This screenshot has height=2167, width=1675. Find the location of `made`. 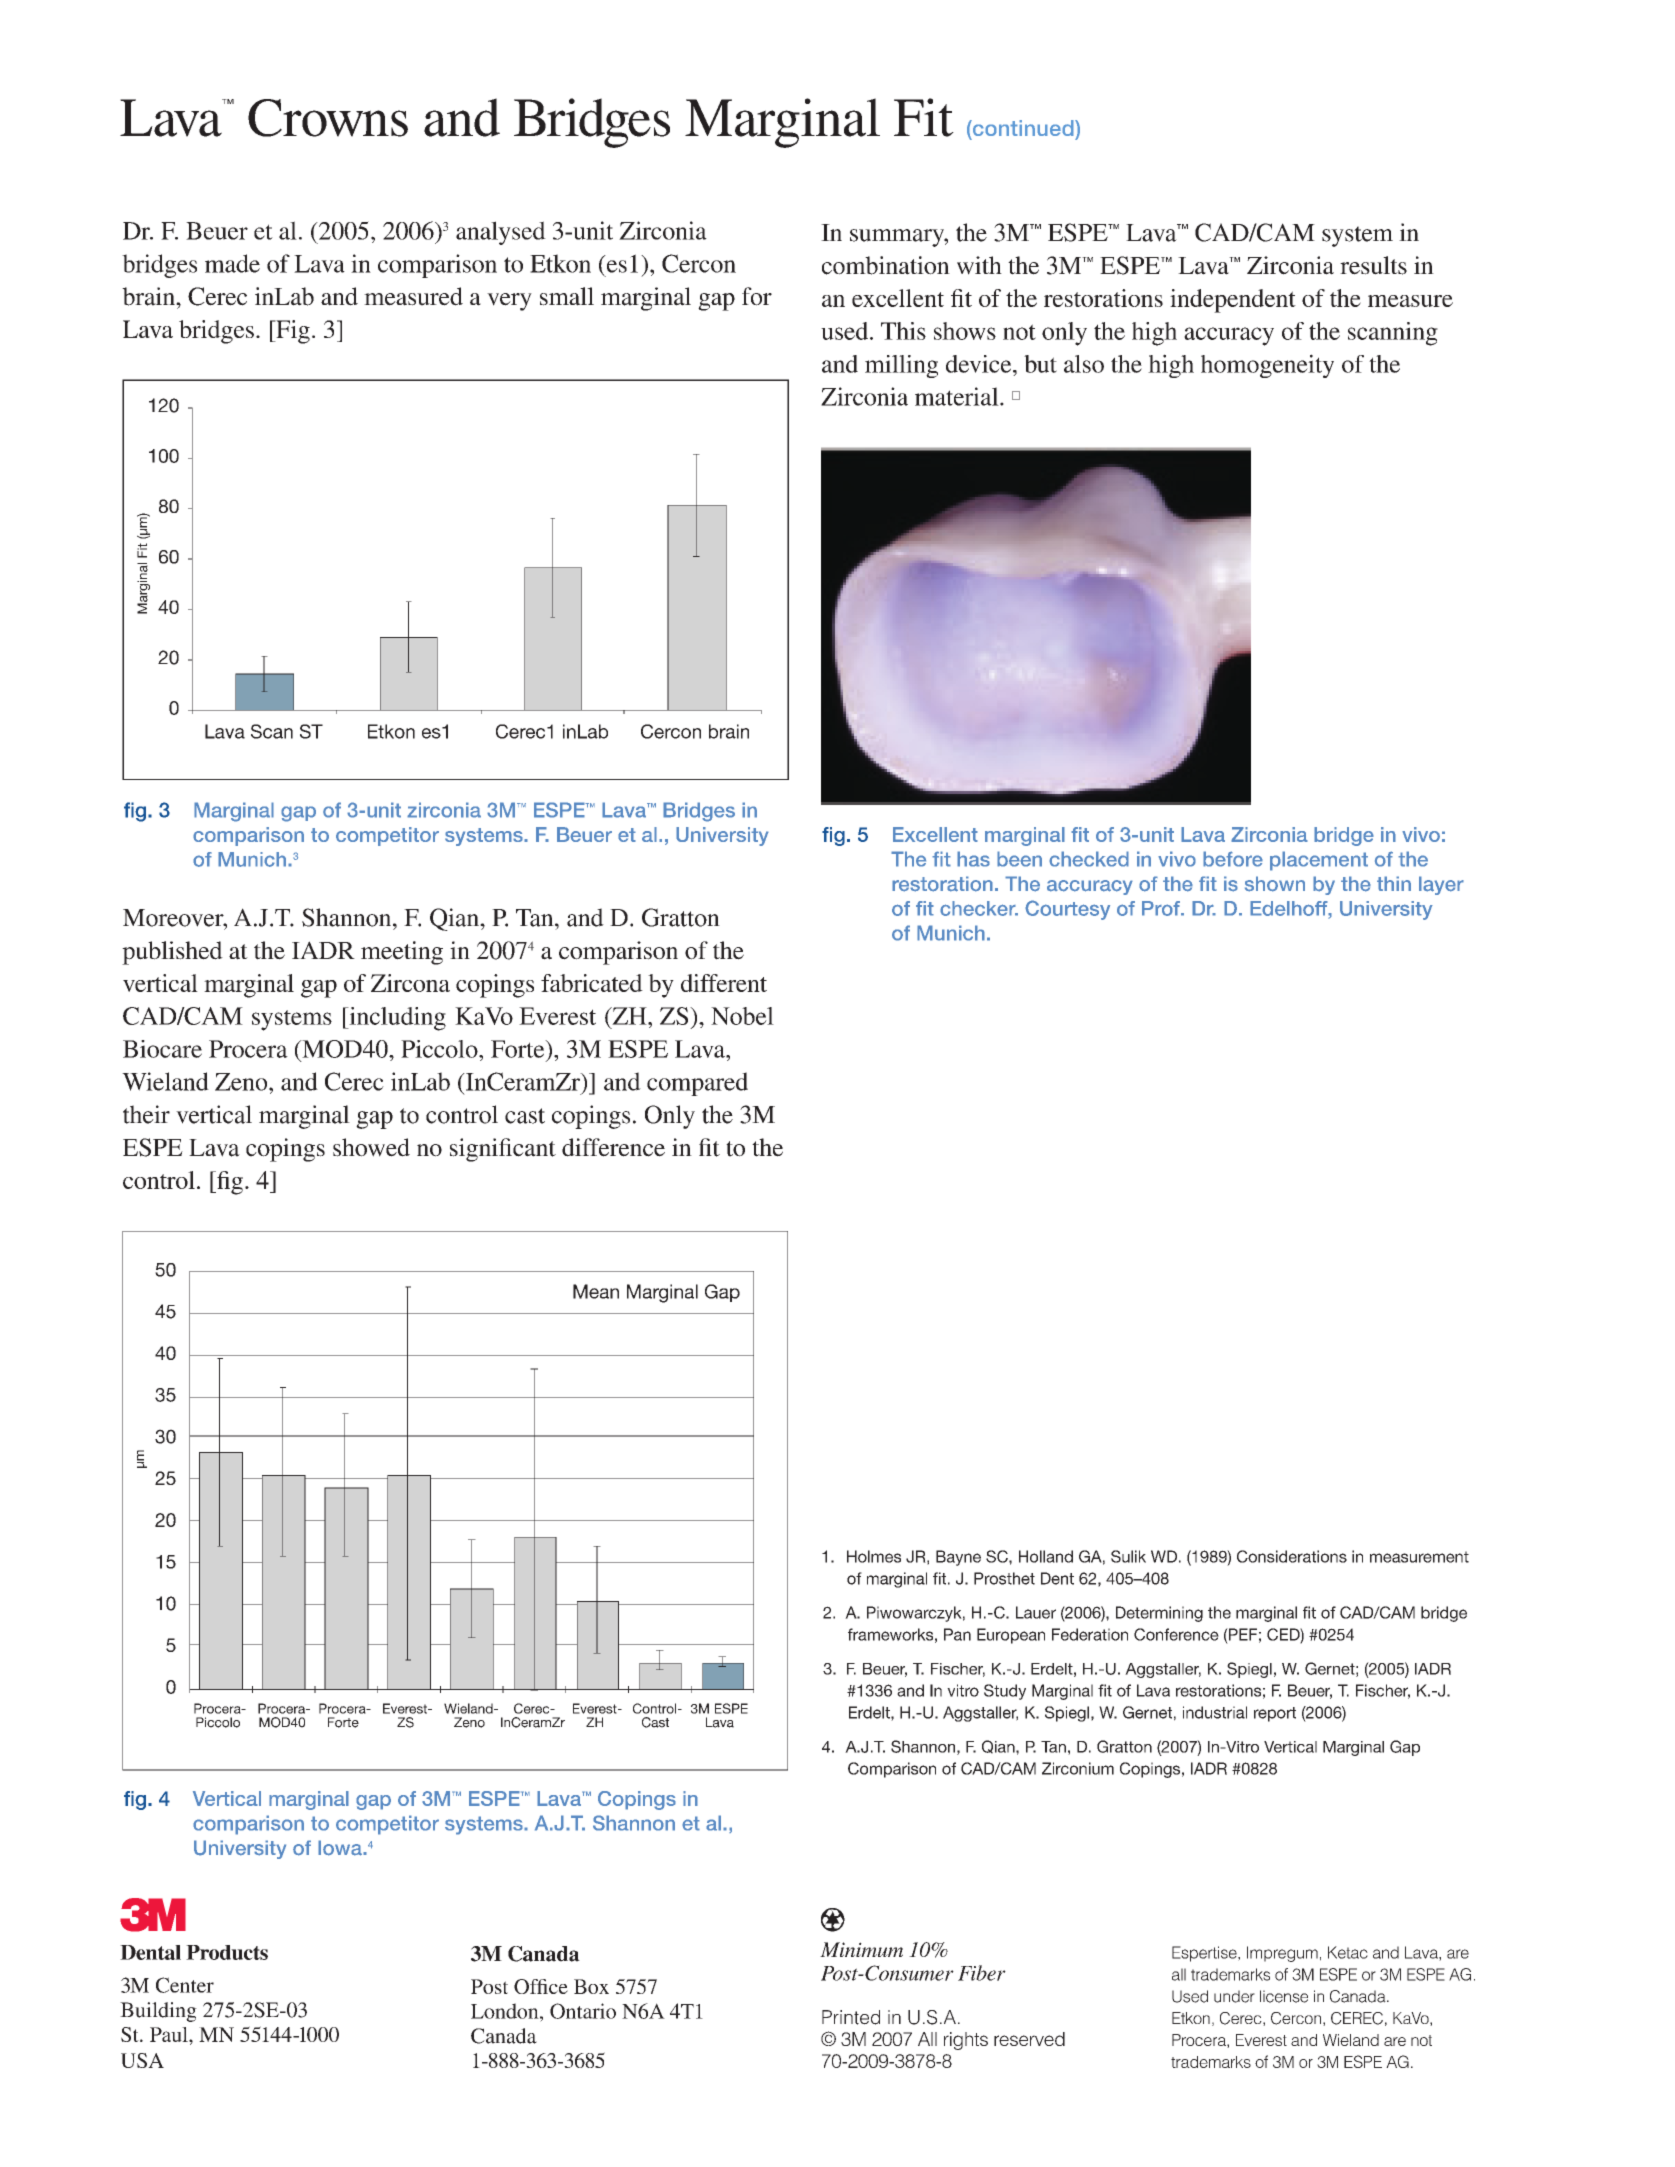

made is located at coordinates (232, 263).
